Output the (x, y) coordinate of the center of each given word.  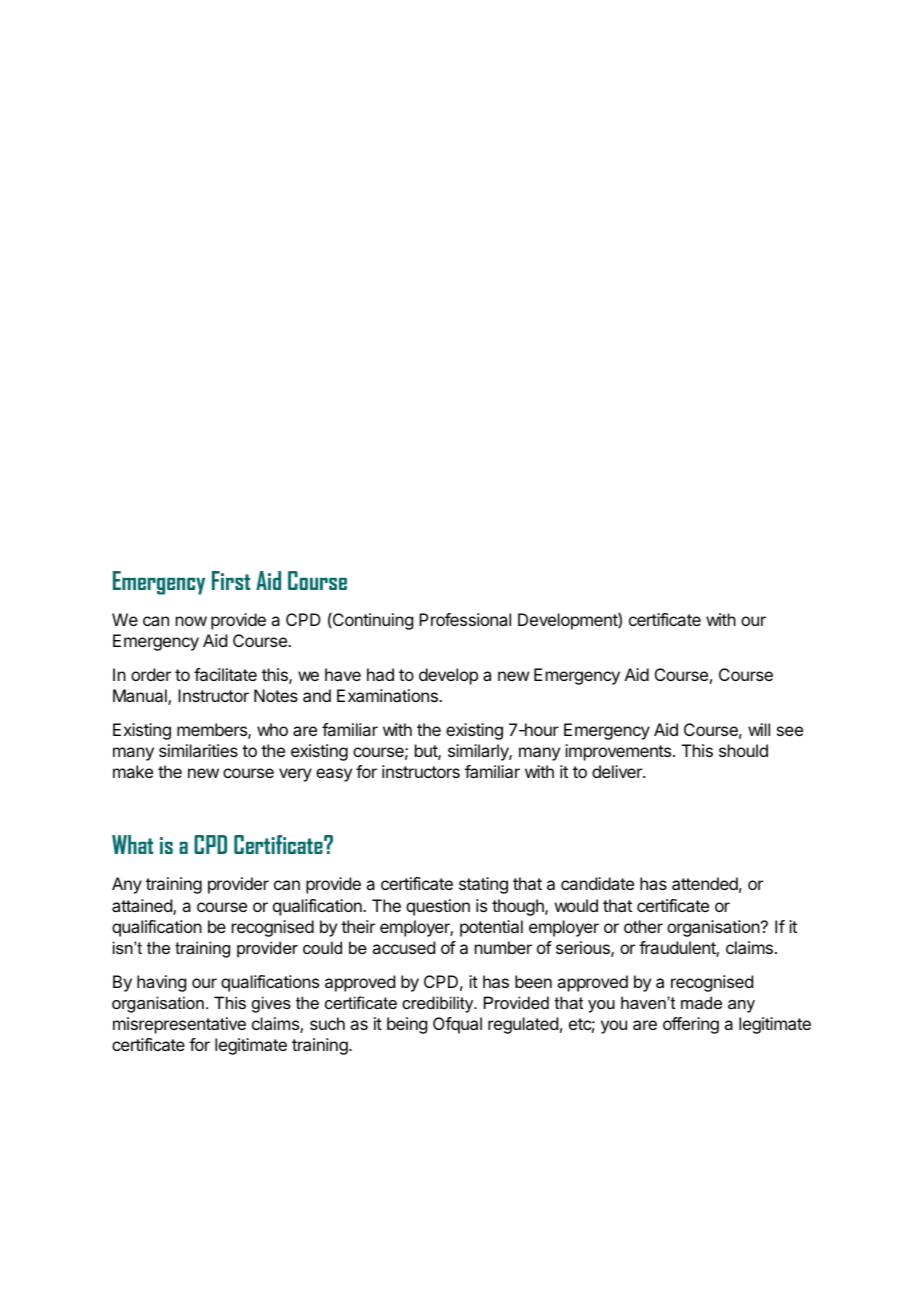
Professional (465, 619)
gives (271, 1004)
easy (334, 775)
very (295, 775)
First (231, 580)
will (759, 729)
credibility (439, 1004)
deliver (618, 771)
